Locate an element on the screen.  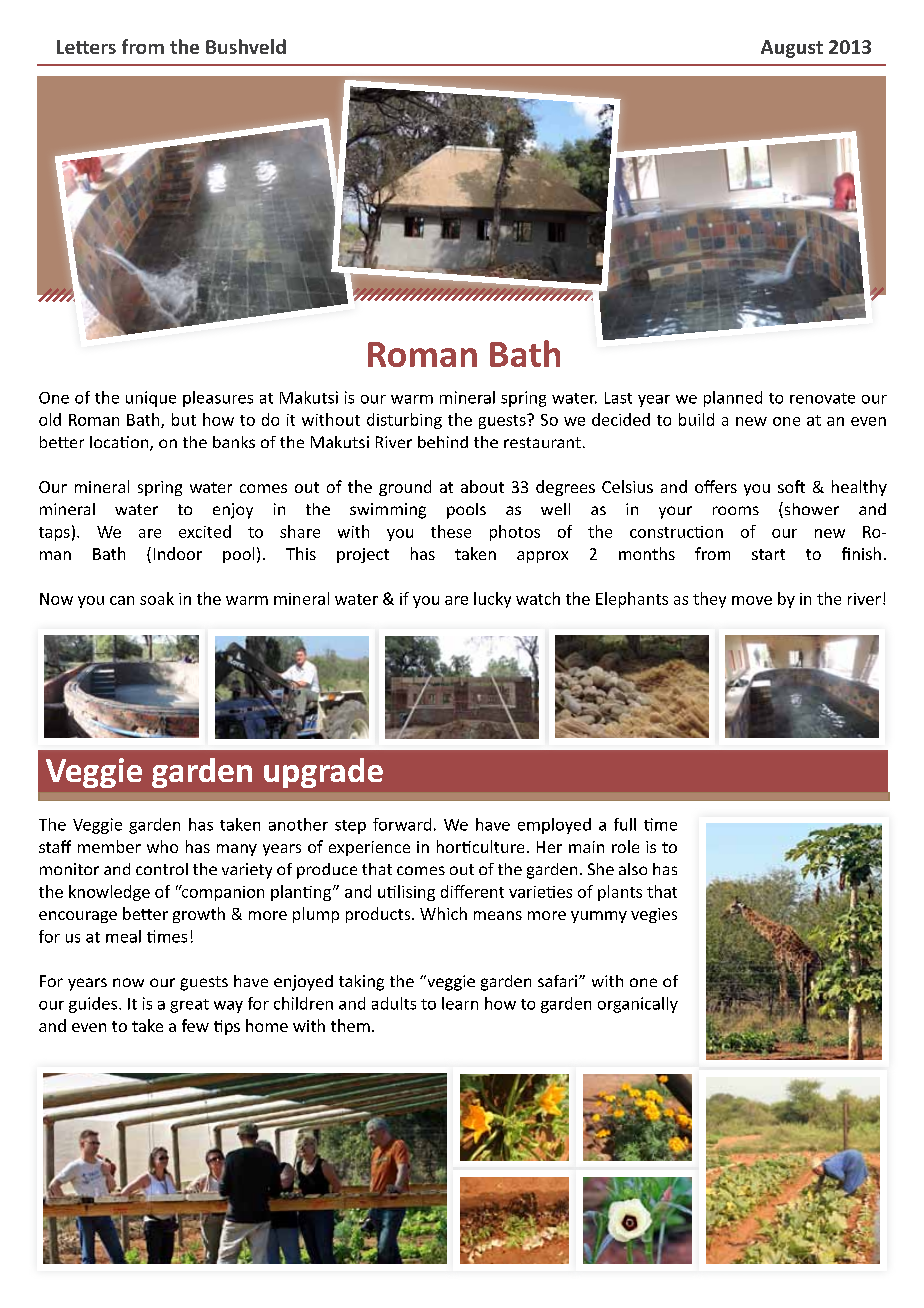
learn is located at coordinates (460, 1003).
